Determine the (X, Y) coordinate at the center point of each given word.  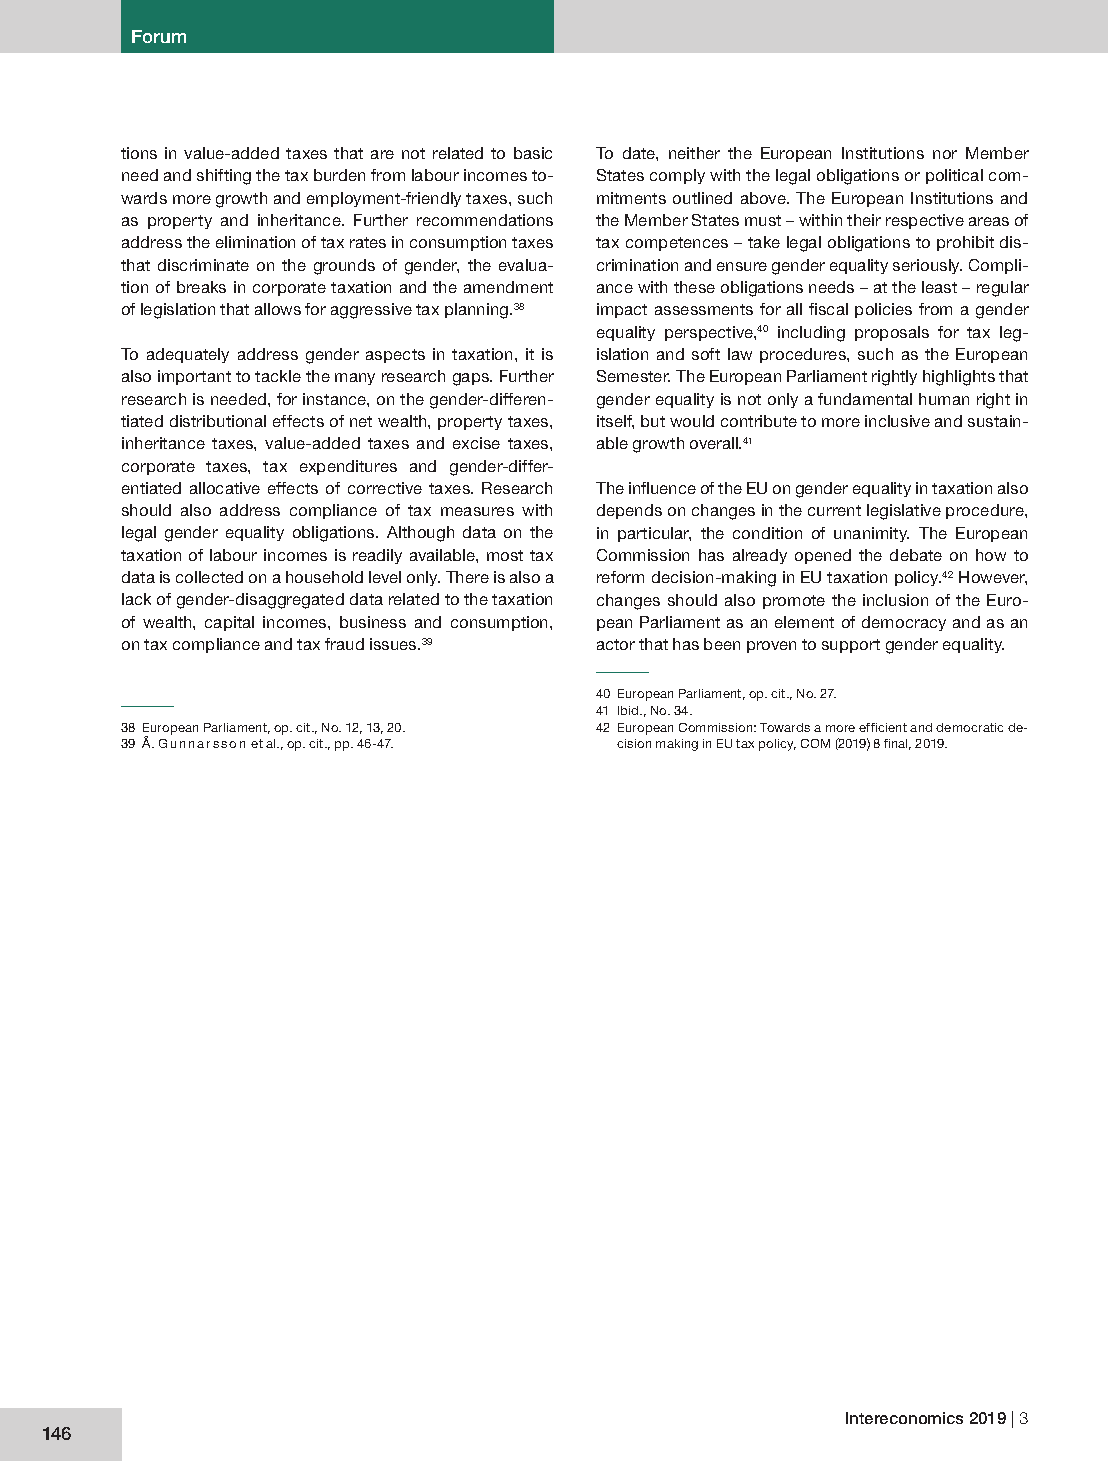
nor (945, 154)
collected (209, 577)
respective (925, 221)
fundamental (865, 399)
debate (916, 555)
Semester (633, 376)
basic (533, 153)
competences (677, 244)
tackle (278, 376)
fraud (344, 644)
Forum (159, 36)
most (505, 555)
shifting (224, 177)
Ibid (629, 710)
